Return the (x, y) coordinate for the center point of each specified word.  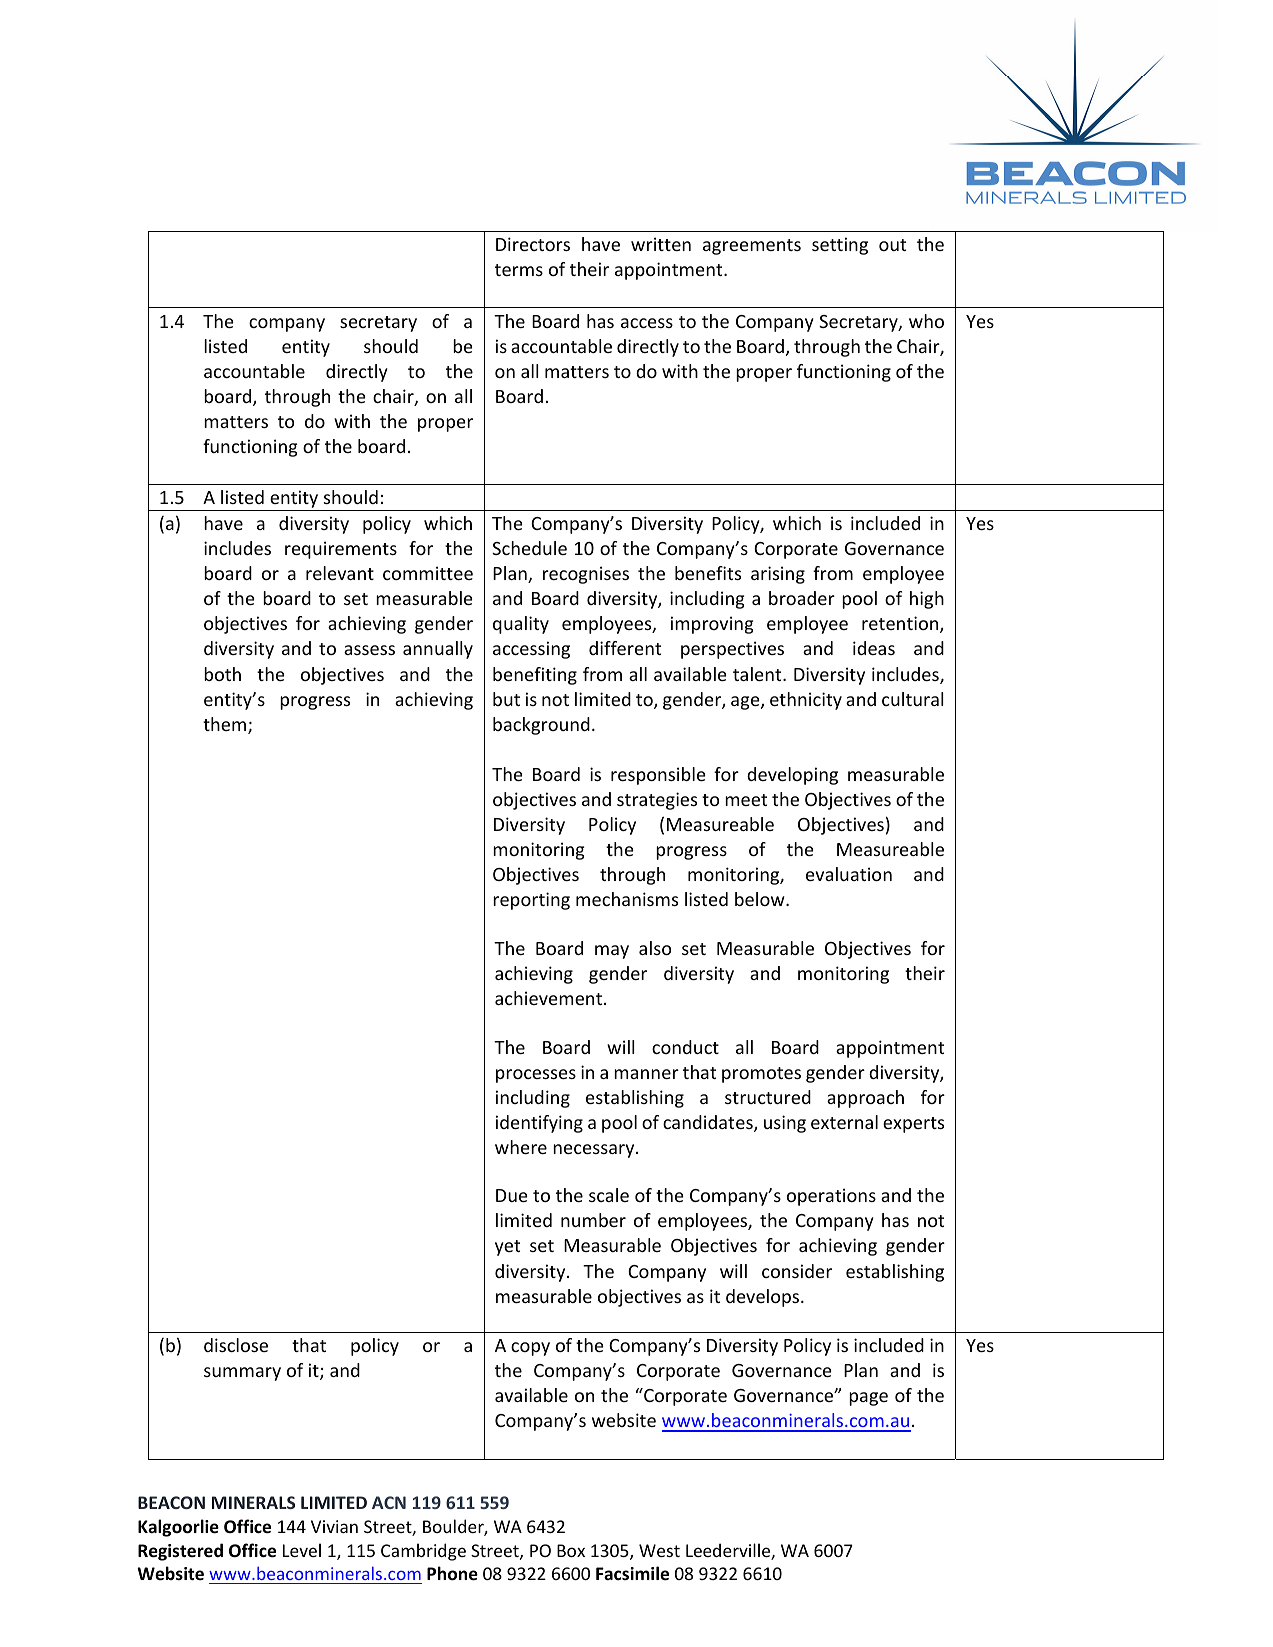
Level (302, 1550)
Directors (533, 244)
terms (519, 270)
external (844, 1122)
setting (840, 246)
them (226, 725)
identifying (539, 1124)
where (521, 1147)
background (541, 726)
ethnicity (806, 701)
